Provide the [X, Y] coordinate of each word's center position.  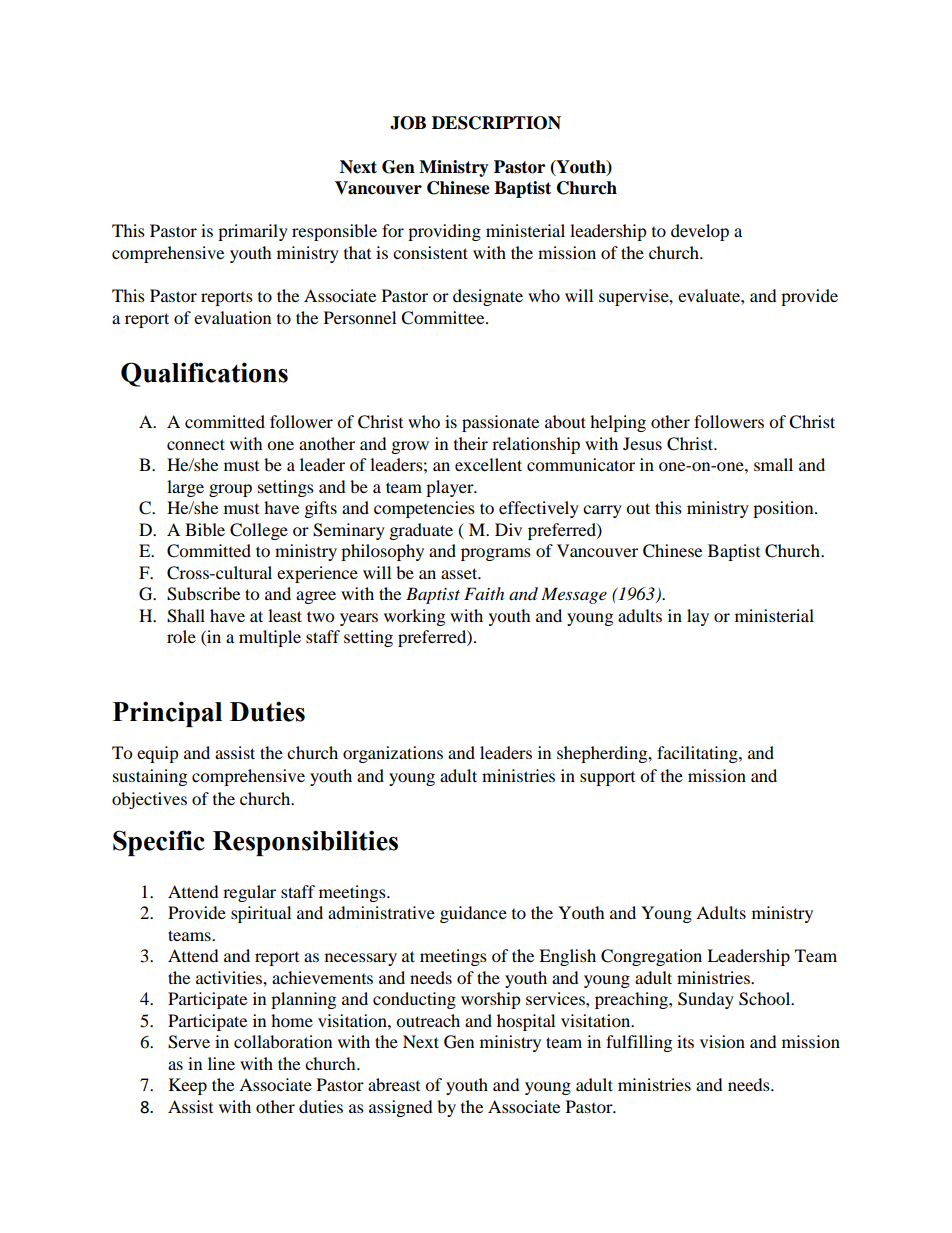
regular [249, 893]
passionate [500, 423]
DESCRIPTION [496, 123]
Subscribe [203, 594]
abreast [394, 1084]
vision [722, 1041]
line [221, 1063]
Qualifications [204, 374]
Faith [484, 593]
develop [700, 232]
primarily [253, 232]
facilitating [698, 754]
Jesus [642, 443]
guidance [473, 914]
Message [574, 595]
